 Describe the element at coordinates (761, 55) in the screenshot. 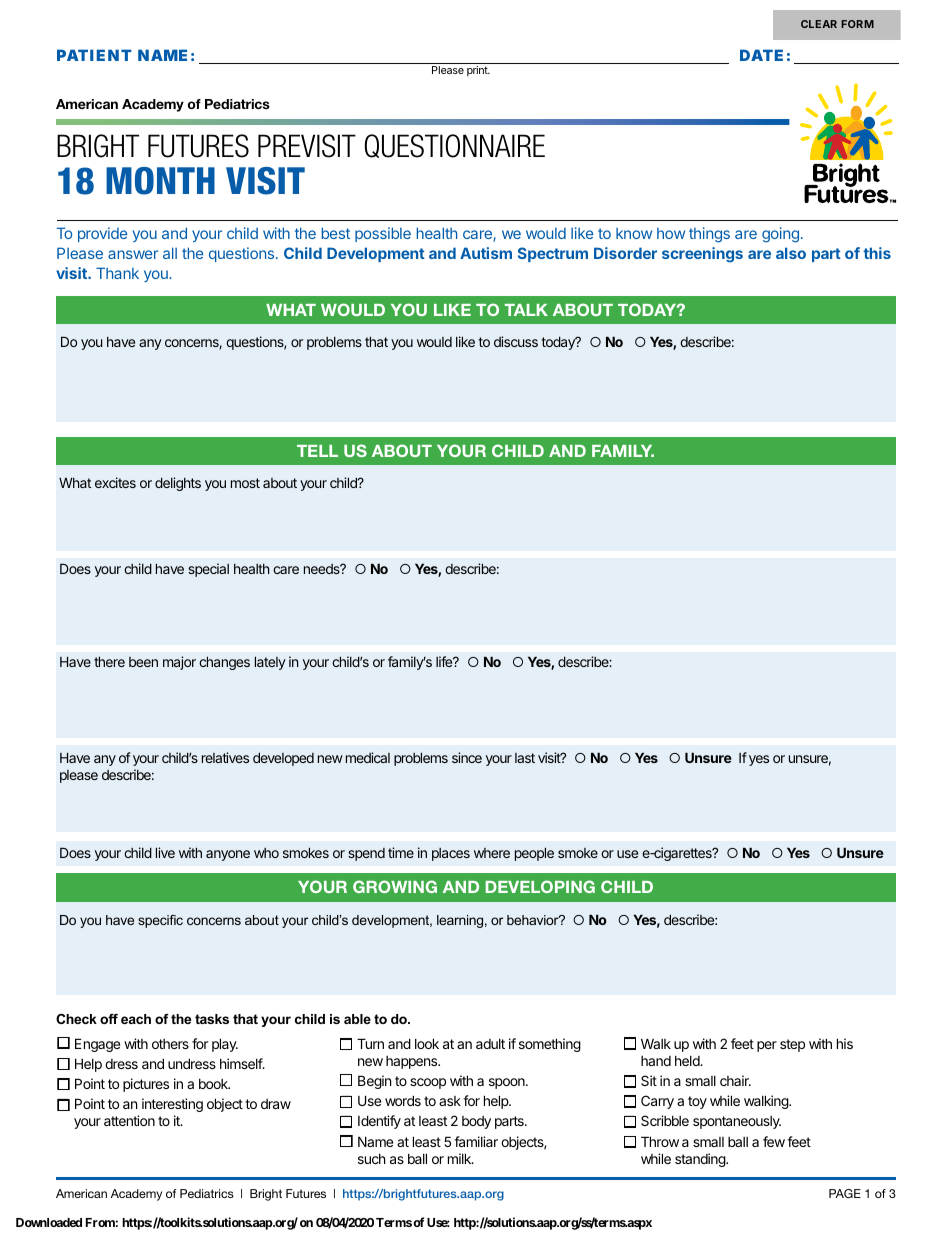

I see `DATE` at that location.
